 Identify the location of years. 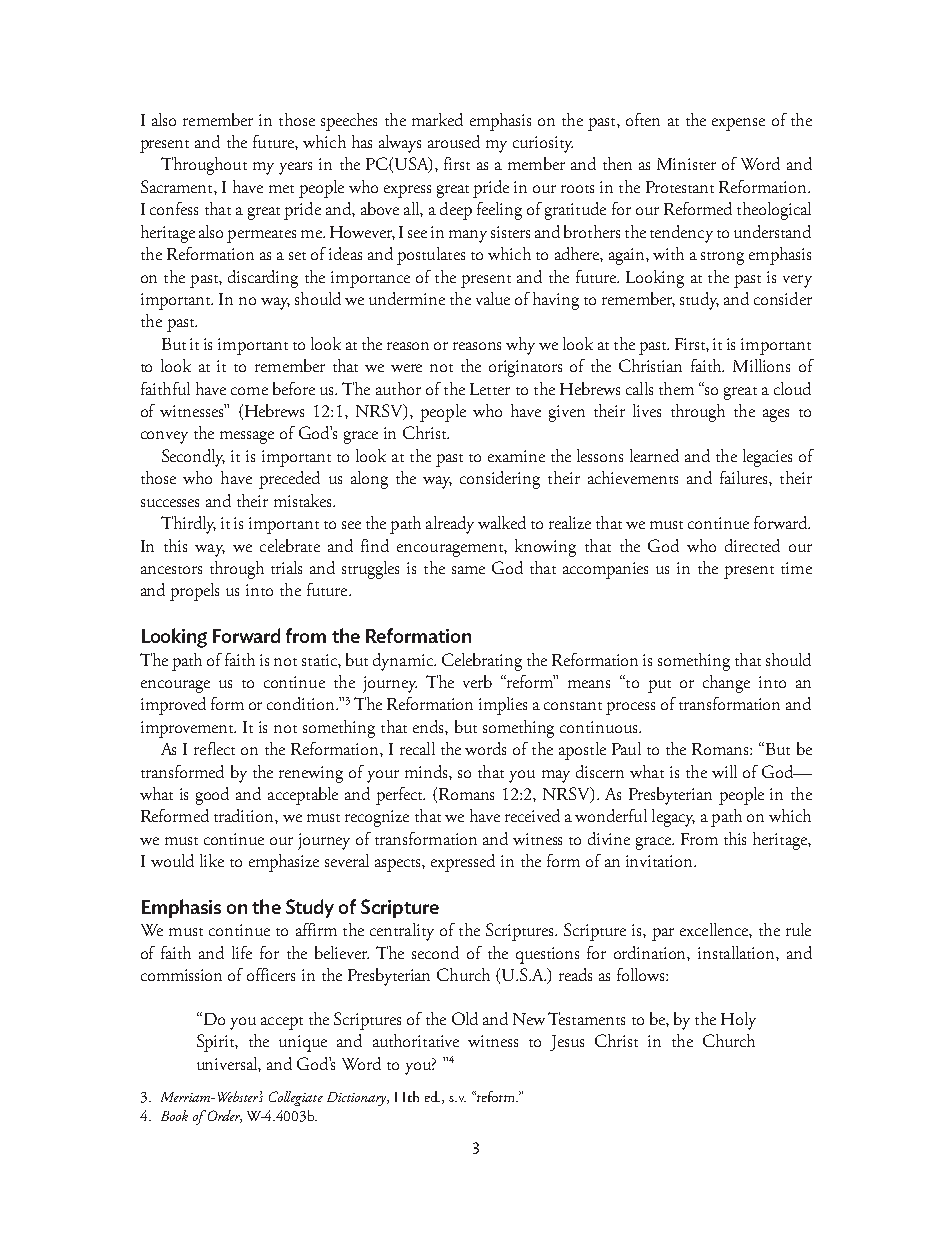
(295, 168).
